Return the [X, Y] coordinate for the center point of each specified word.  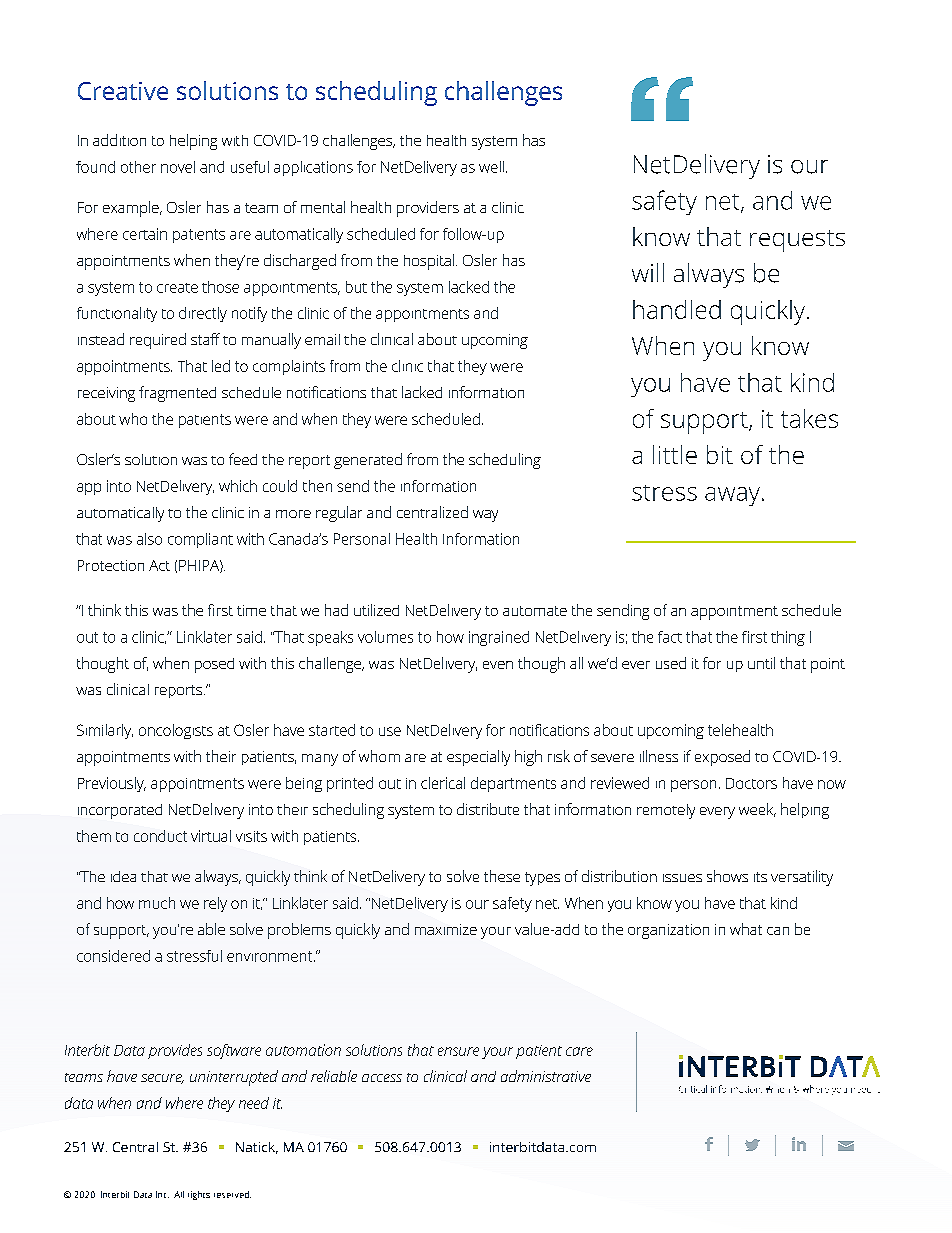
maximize [446, 929]
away [732, 496]
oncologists [176, 731]
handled [677, 309]
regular [339, 514]
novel [178, 167]
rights [199, 1195]
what [746, 929]
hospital [429, 262]
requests [797, 241]
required [158, 341]
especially [478, 758]
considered [113, 956]
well [491, 167]
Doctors [751, 783]
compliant [200, 540]
